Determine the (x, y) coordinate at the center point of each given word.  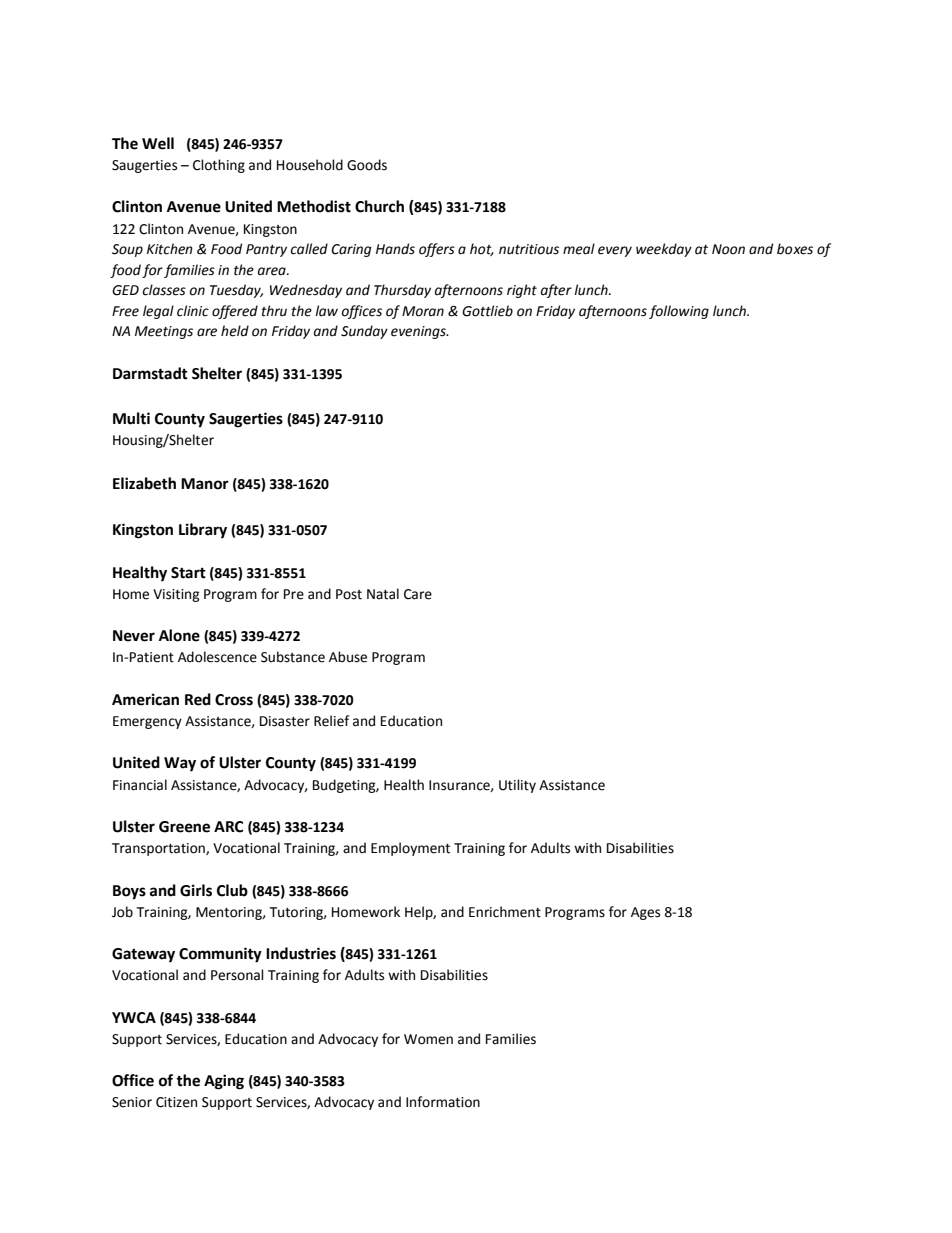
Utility (517, 786)
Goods (367, 165)
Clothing (219, 166)
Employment (410, 849)
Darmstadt (150, 373)
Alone (179, 635)
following (679, 312)
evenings (419, 332)
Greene (184, 827)
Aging (224, 1082)
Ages (645, 913)
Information (443, 1102)
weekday (664, 250)
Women (428, 1039)
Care (418, 594)
